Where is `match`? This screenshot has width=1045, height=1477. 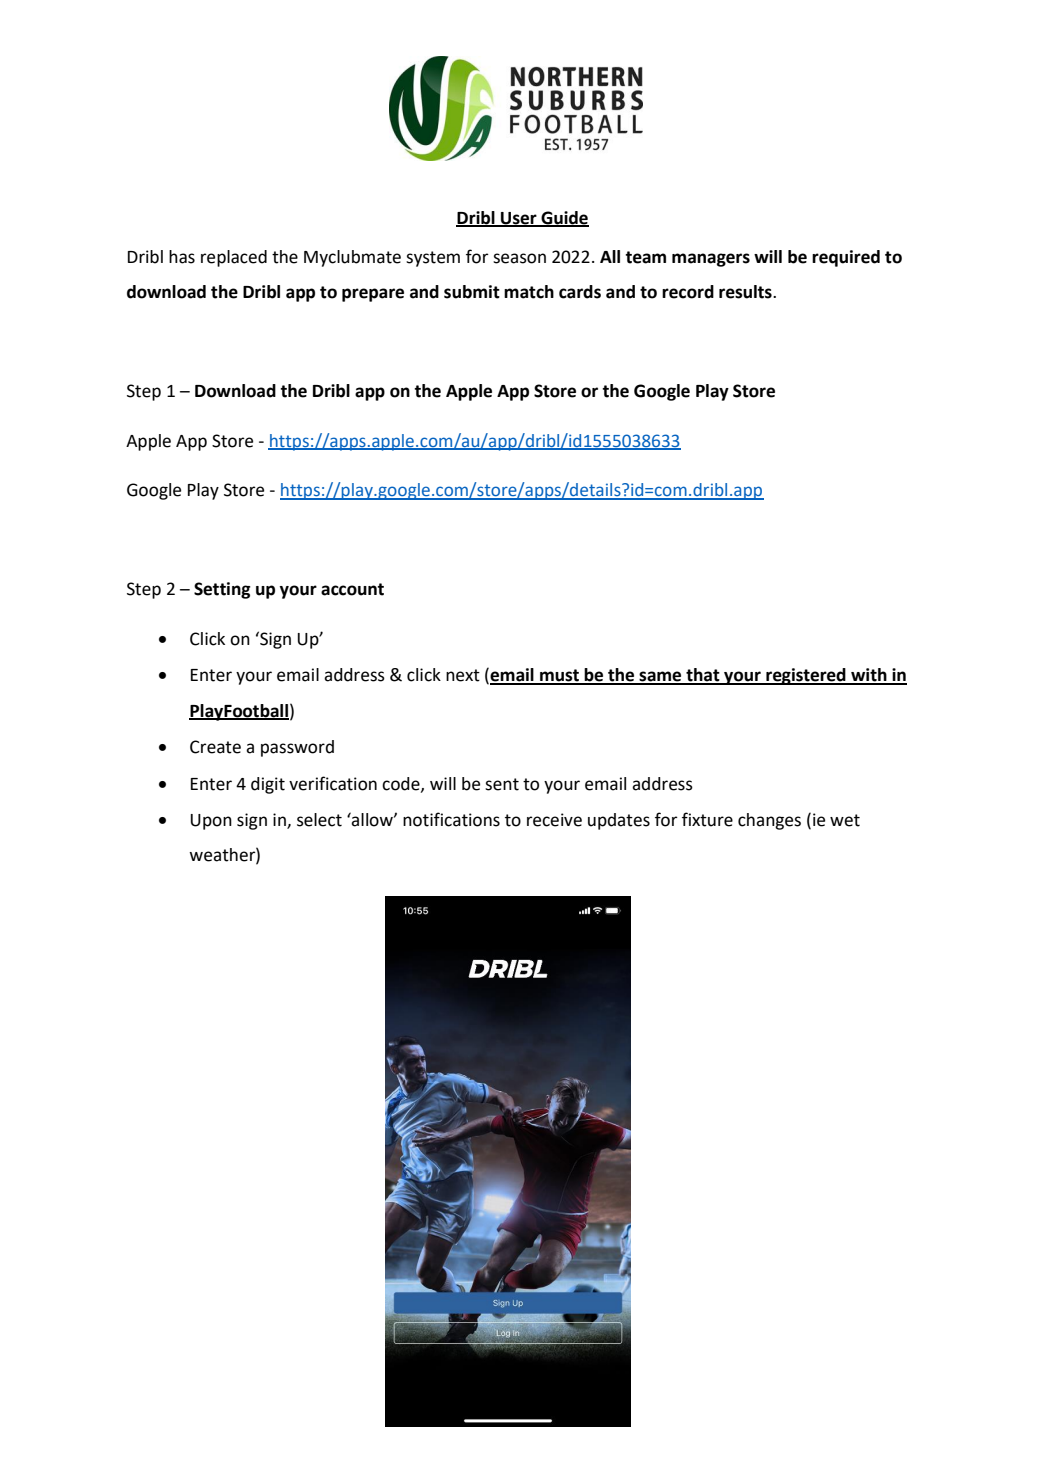 match is located at coordinates (529, 292).
